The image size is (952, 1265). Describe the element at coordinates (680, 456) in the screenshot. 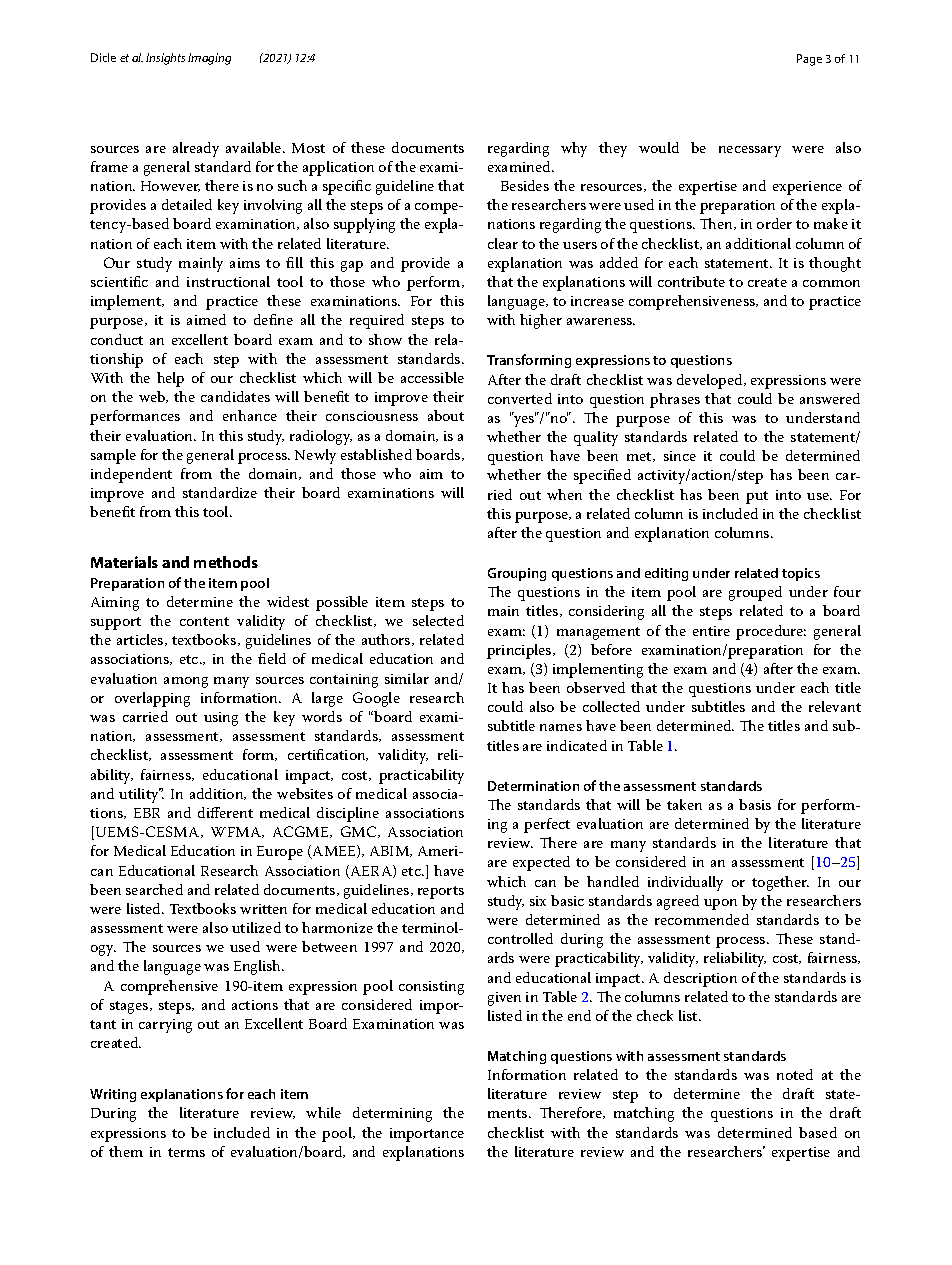

I see `since` at that location.
